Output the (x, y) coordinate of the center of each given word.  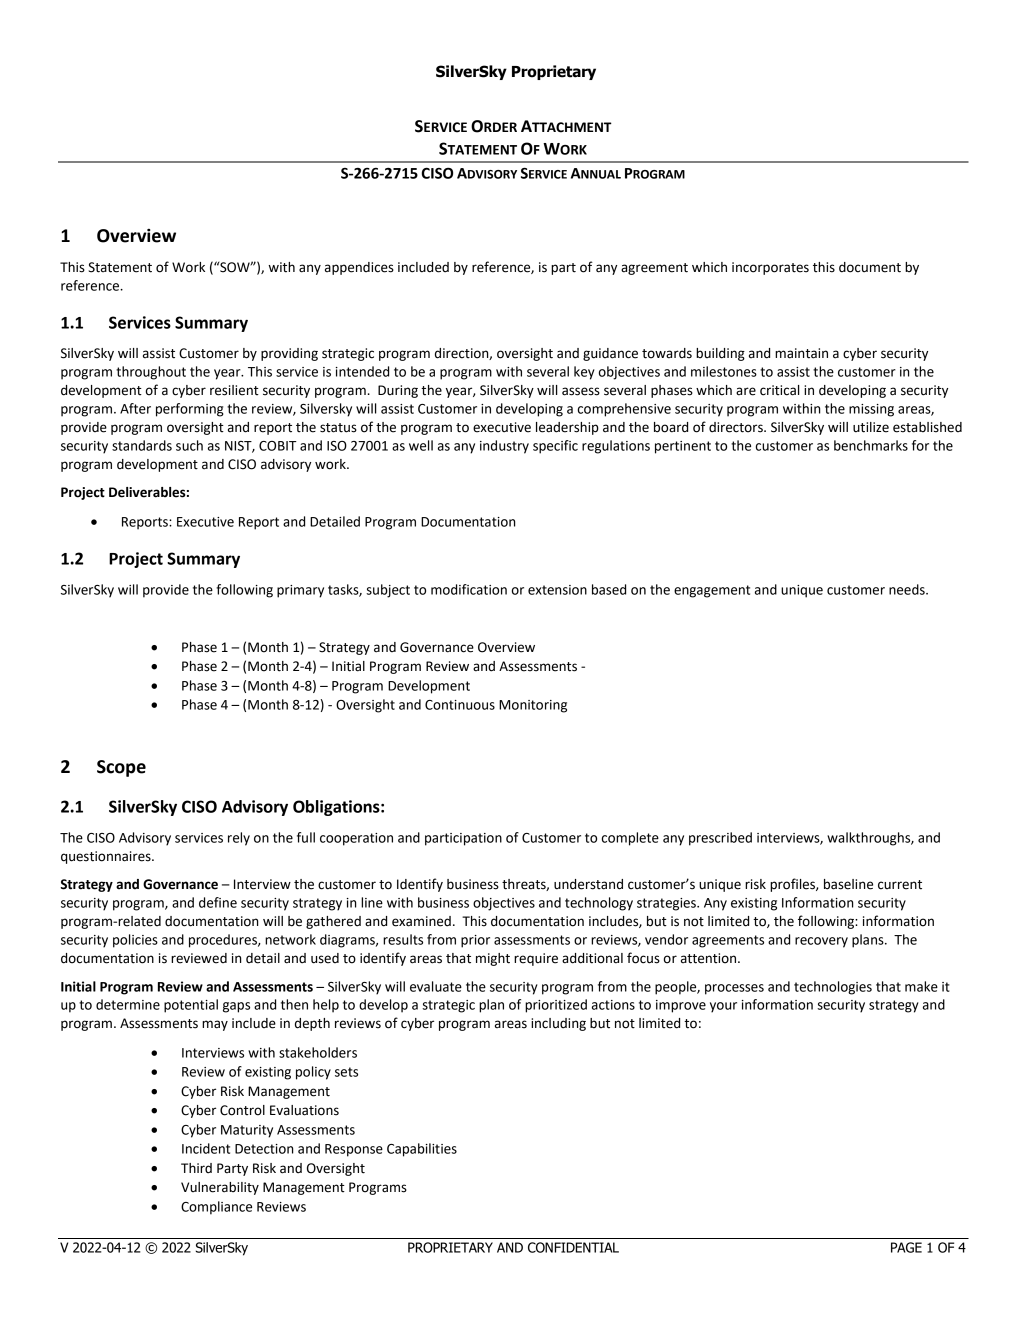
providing (289, 354)
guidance (610, 354)
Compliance (216, 1208)
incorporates (770, 268)
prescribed (720, 839)
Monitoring (533, 706)
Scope (121, 768)
